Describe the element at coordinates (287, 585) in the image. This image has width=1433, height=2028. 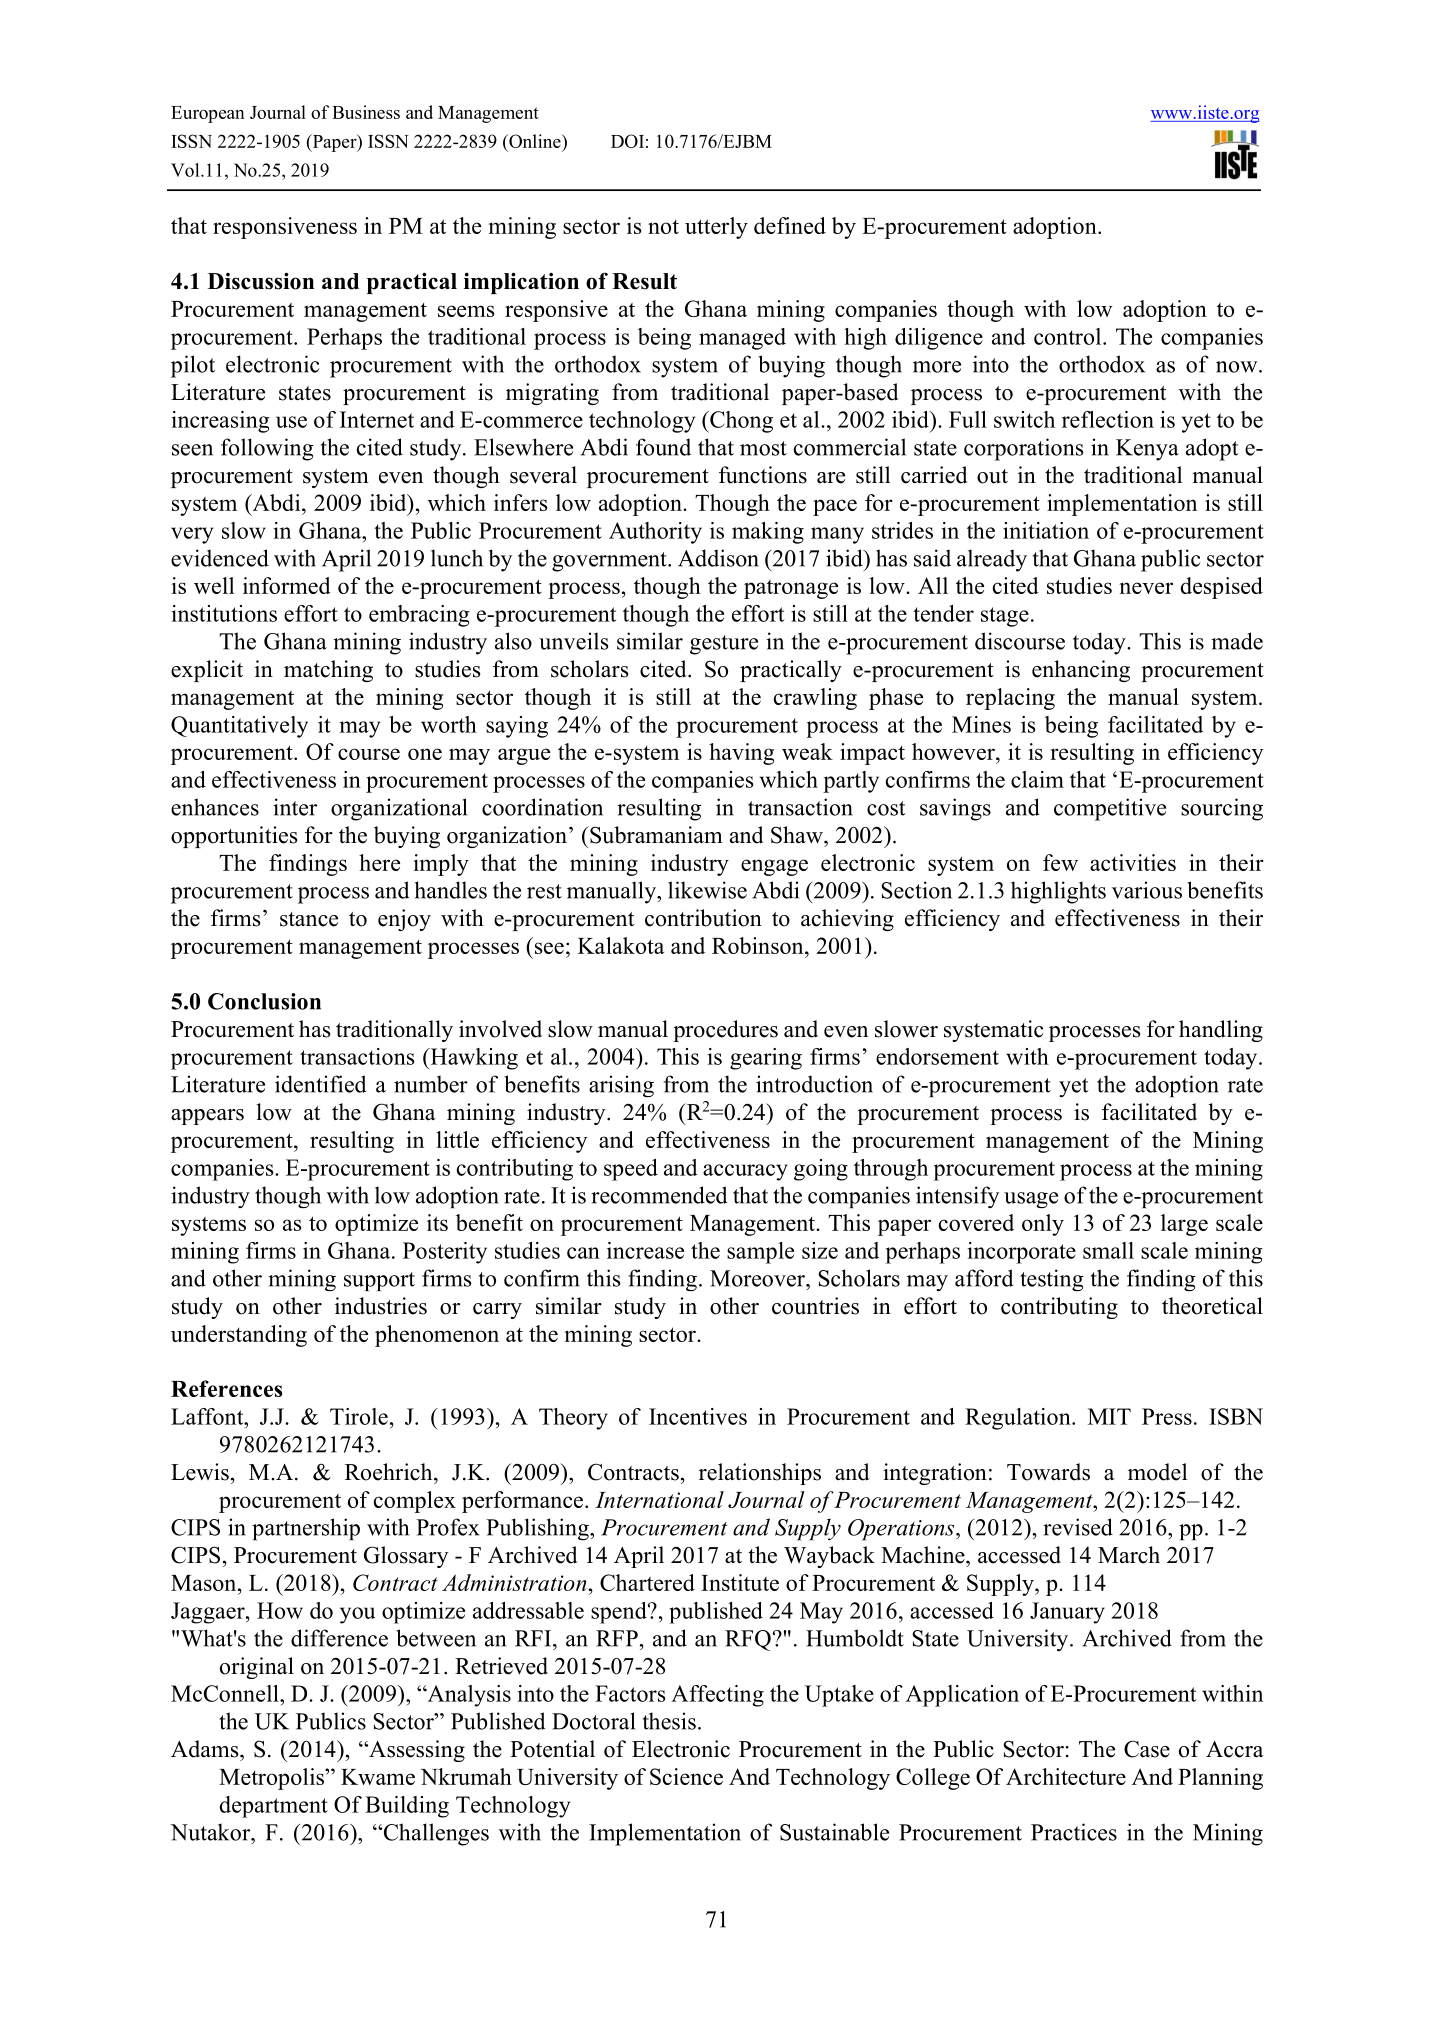
I see `informed` at that location.
